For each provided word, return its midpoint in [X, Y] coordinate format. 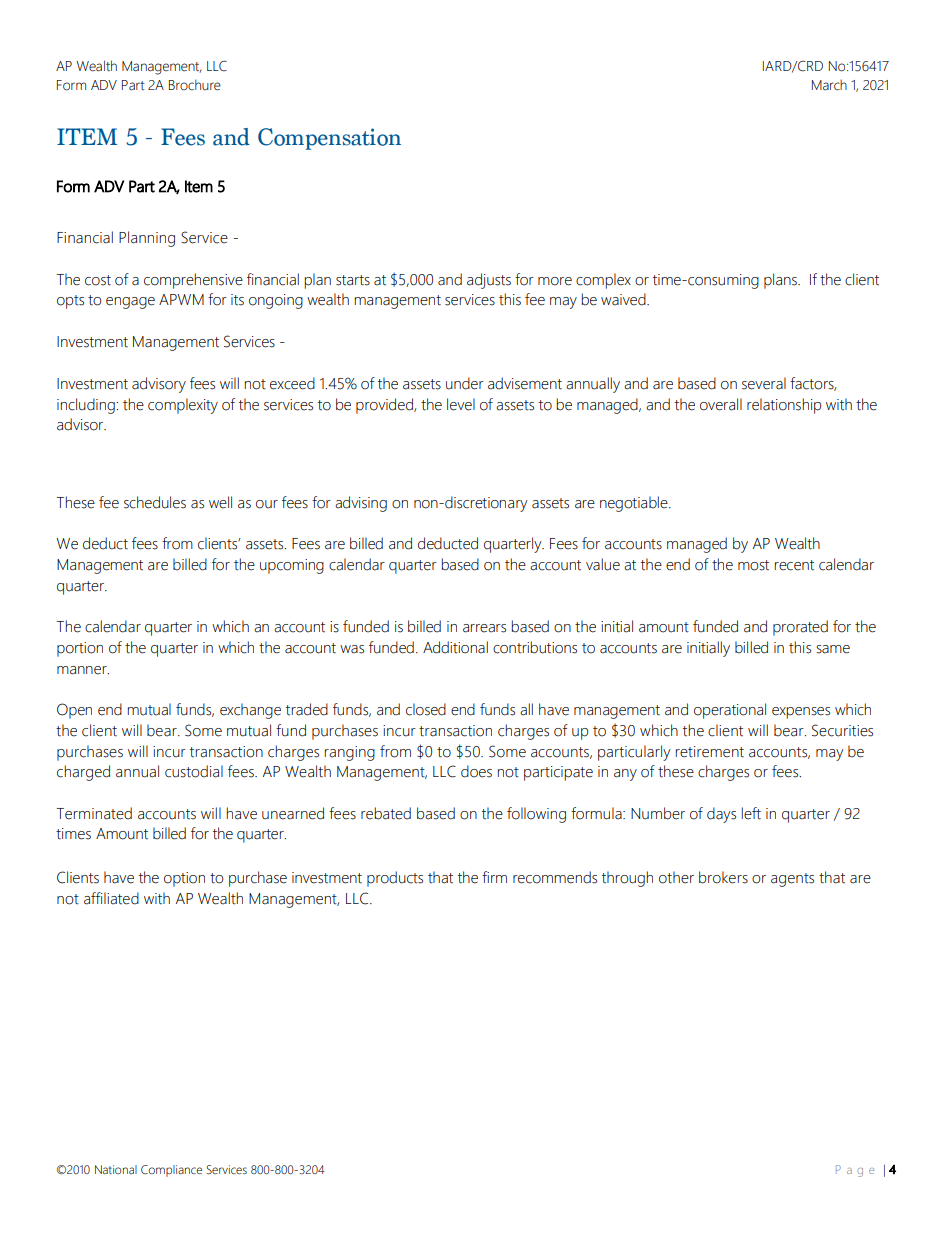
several [764, 383]
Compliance [171, 1171]
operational [730, 711]
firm [494, 877]
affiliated [111, 898]
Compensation [329, 139]
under [465, 383]
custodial [194, 771]
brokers [723, 877]
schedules [155, 502]
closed [426, 709]
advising [361, 504]
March [829, 85]
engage [130, 303]
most [753, 565]
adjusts [489, 281]
